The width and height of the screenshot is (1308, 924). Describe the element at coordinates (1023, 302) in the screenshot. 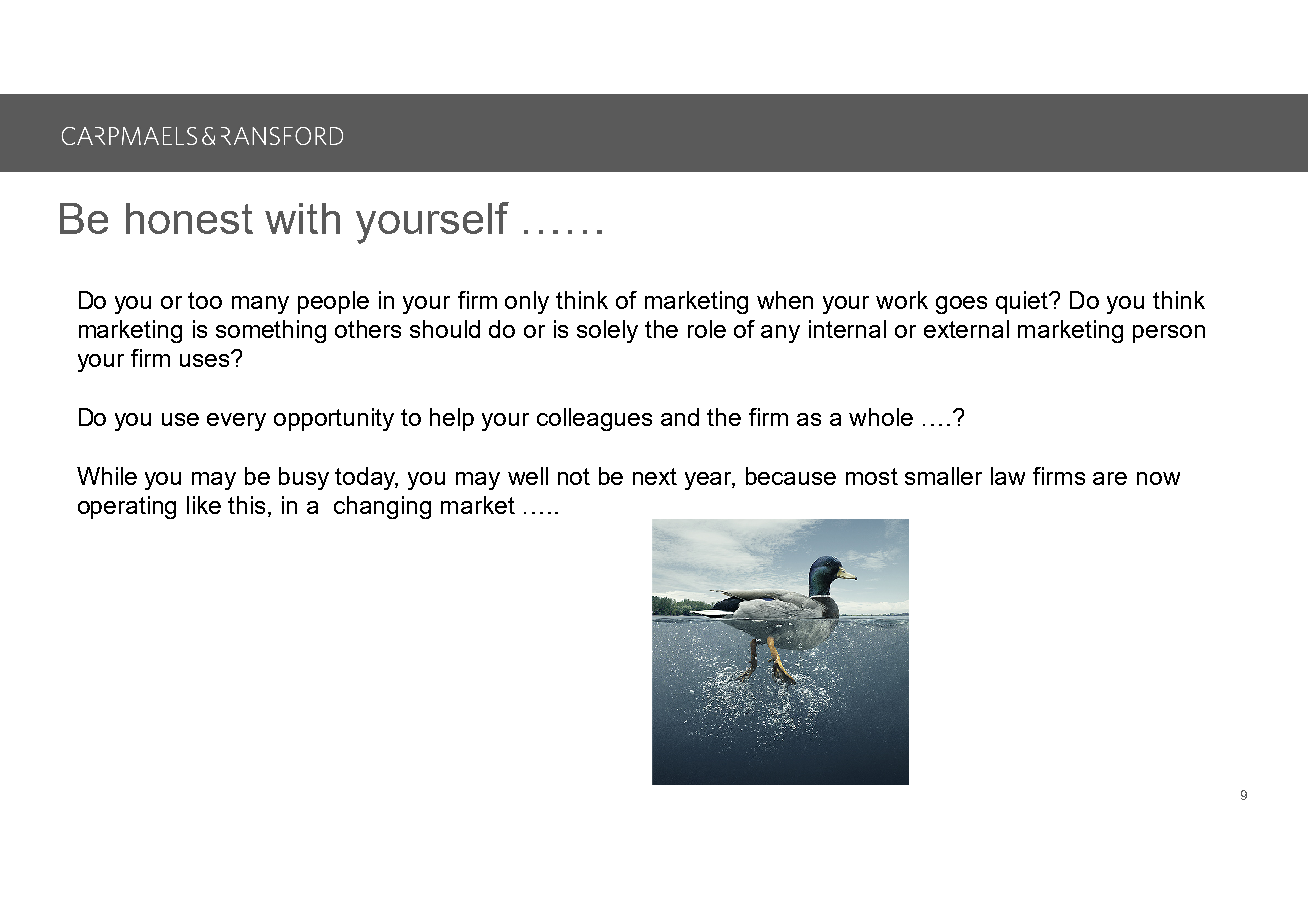

I see `quiet` at that location.
